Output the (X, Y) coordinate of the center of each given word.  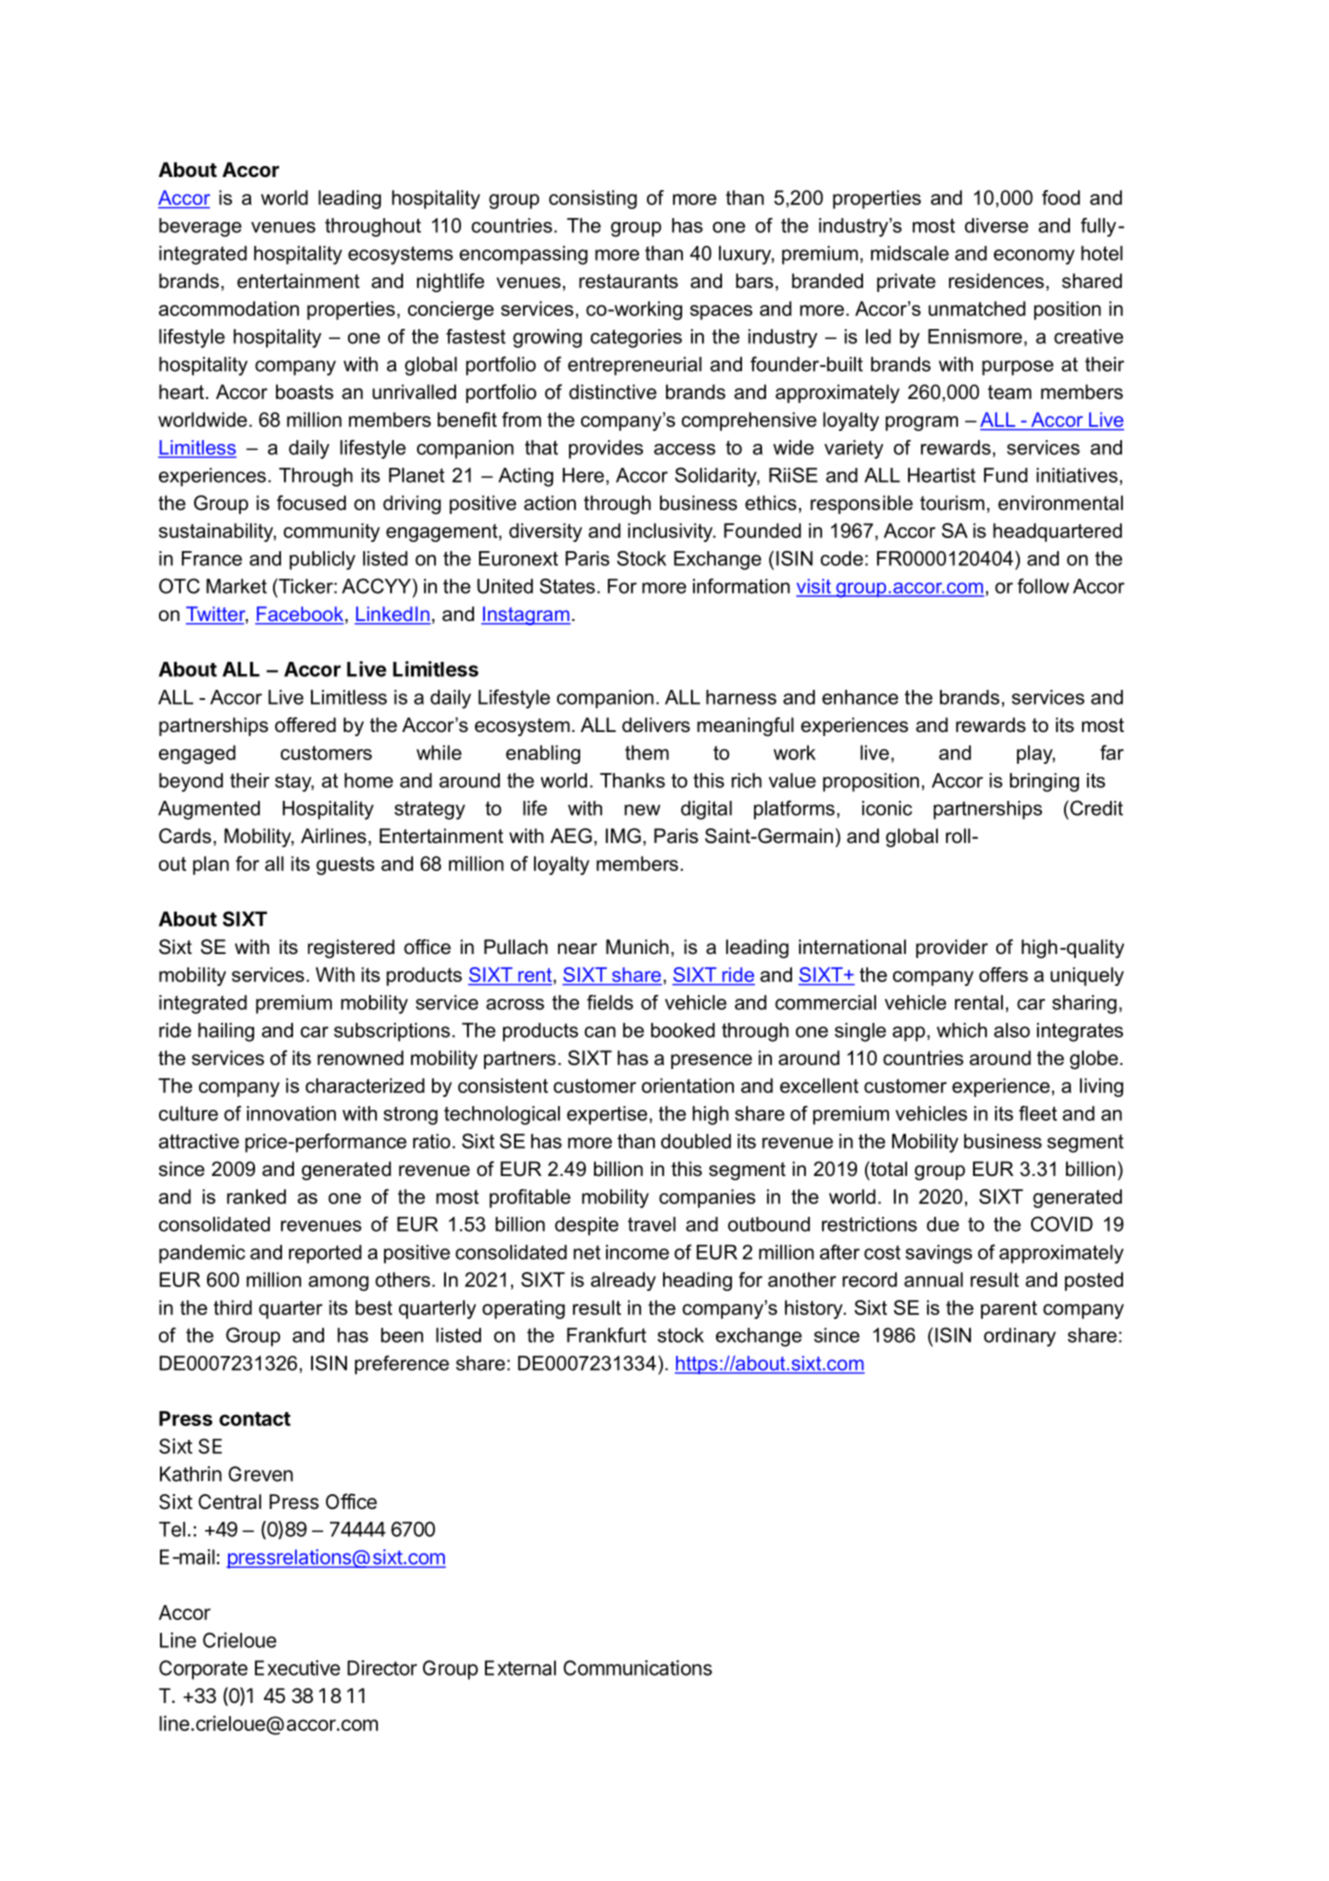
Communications (637, 1668)
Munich (637, 947)
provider (952, 948)
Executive (297, 1668)
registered (351, 949)
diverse (996, 225)
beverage (200, 227)
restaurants (628, 281)
